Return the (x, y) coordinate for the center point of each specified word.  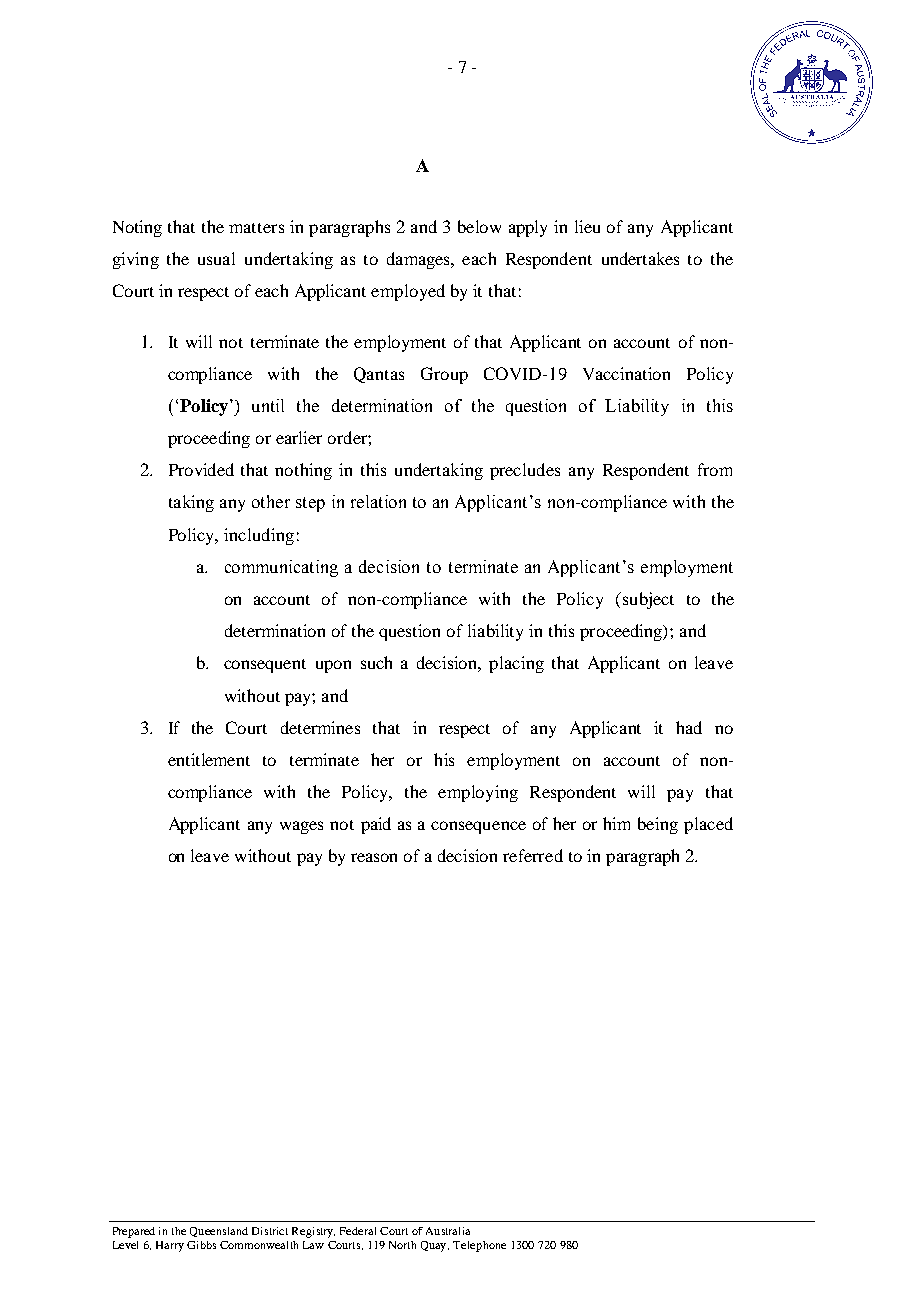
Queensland (219, 1232)
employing (478, 793)
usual (216, 258)
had (689, 727)
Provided (201, 469)
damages (419, 260)
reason (374, 857)
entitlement (209, 759)
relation (378, 501)
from (715, 469)
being (658, 825)
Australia (448, 1231)
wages (301, 827)
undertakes (640, 258)
